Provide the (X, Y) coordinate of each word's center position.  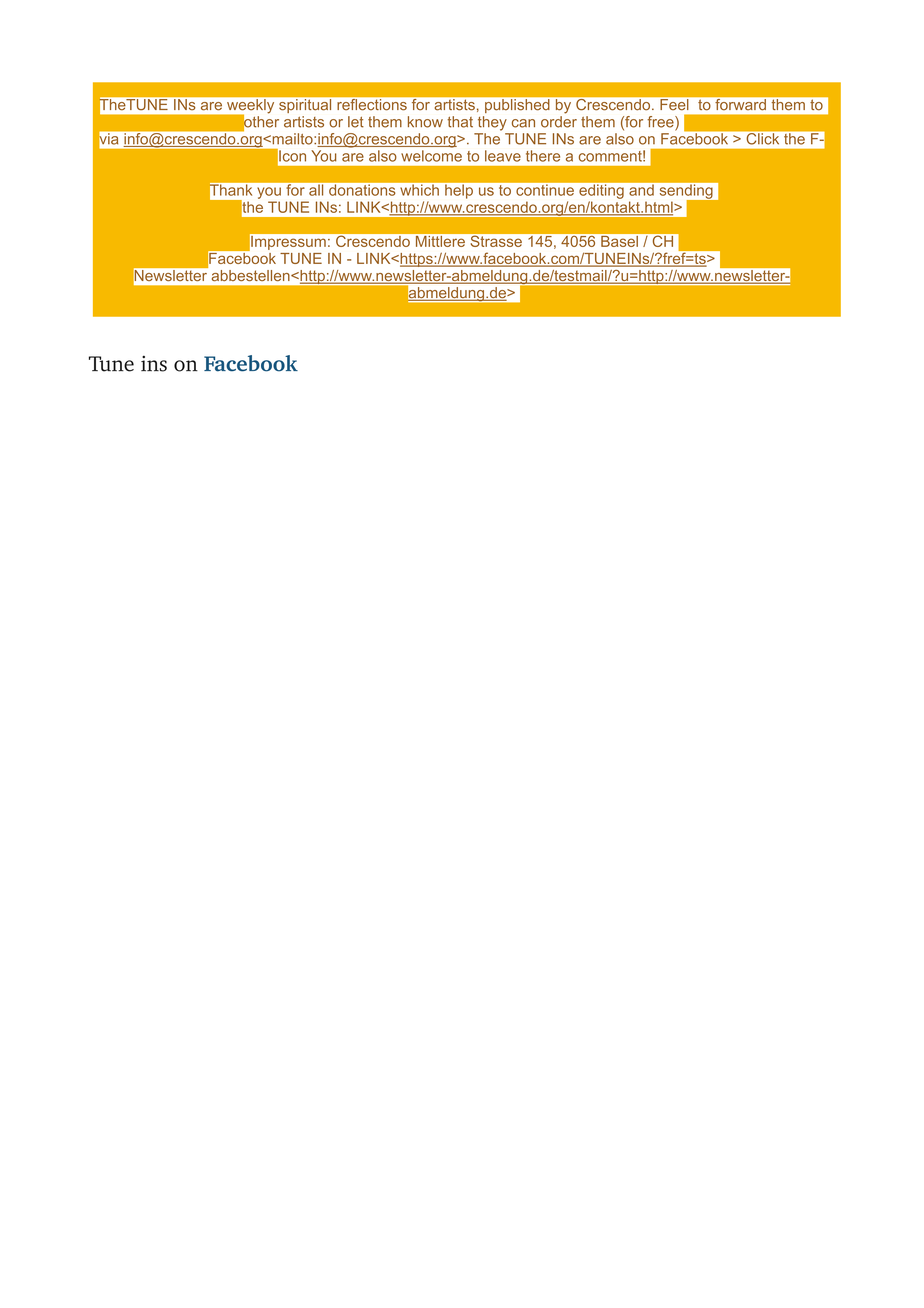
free (661, 123)
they (492, 123)
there (543, 156)
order (559, 122)
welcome (431, 156)
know (425, 122)
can (523, 123)
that (460, 122)
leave (503, 156)
